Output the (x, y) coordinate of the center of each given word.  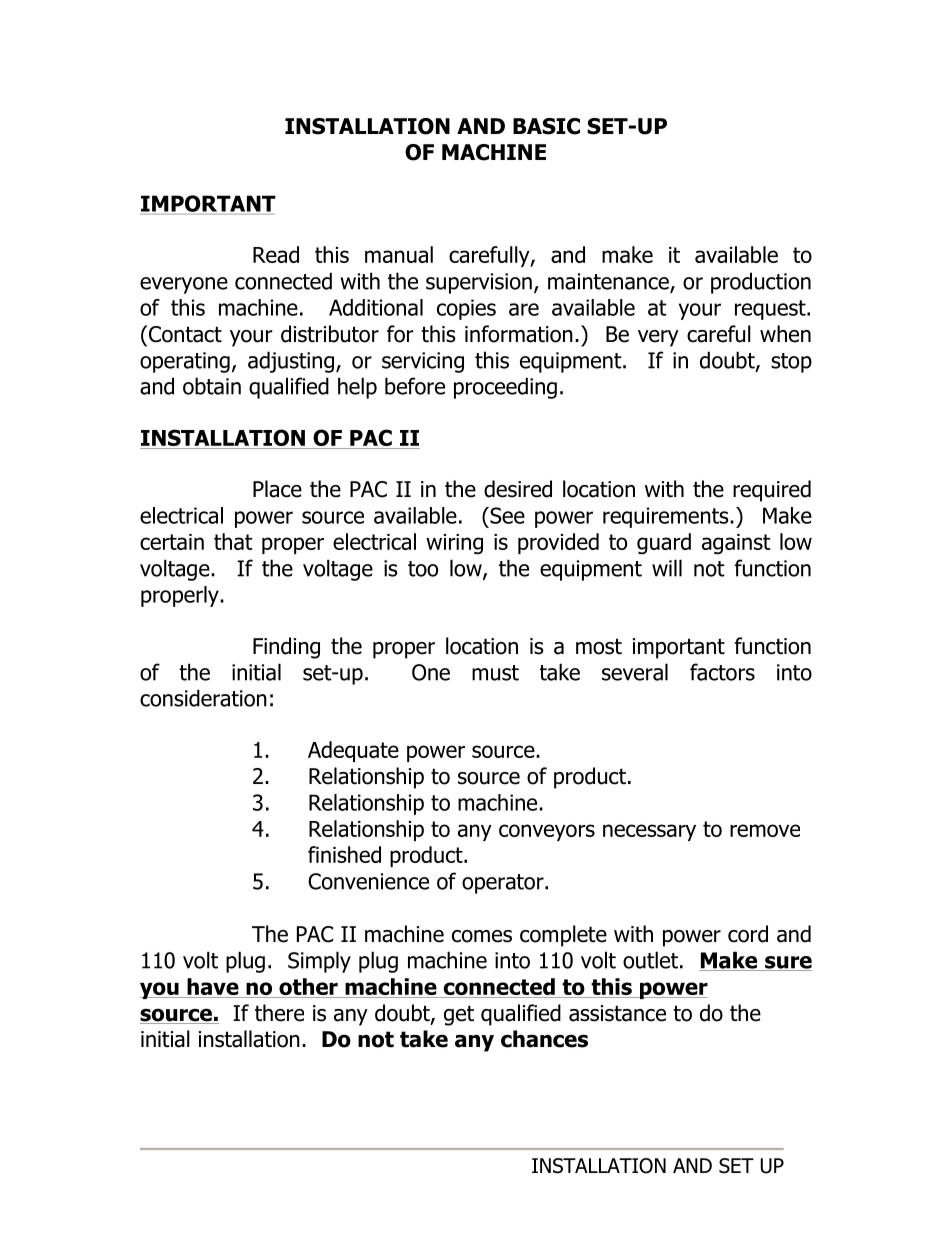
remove (765, 830)
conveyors (547, 832)
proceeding (505, 388)
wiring (454, 544)
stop (791, 363)
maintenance (609, 282)
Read (276, 254)
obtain (212, 386)
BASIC (546, 126)
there (279, 1013)
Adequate (353, 751)
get (459, 1015)
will (667, 568)
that (233, 541)
